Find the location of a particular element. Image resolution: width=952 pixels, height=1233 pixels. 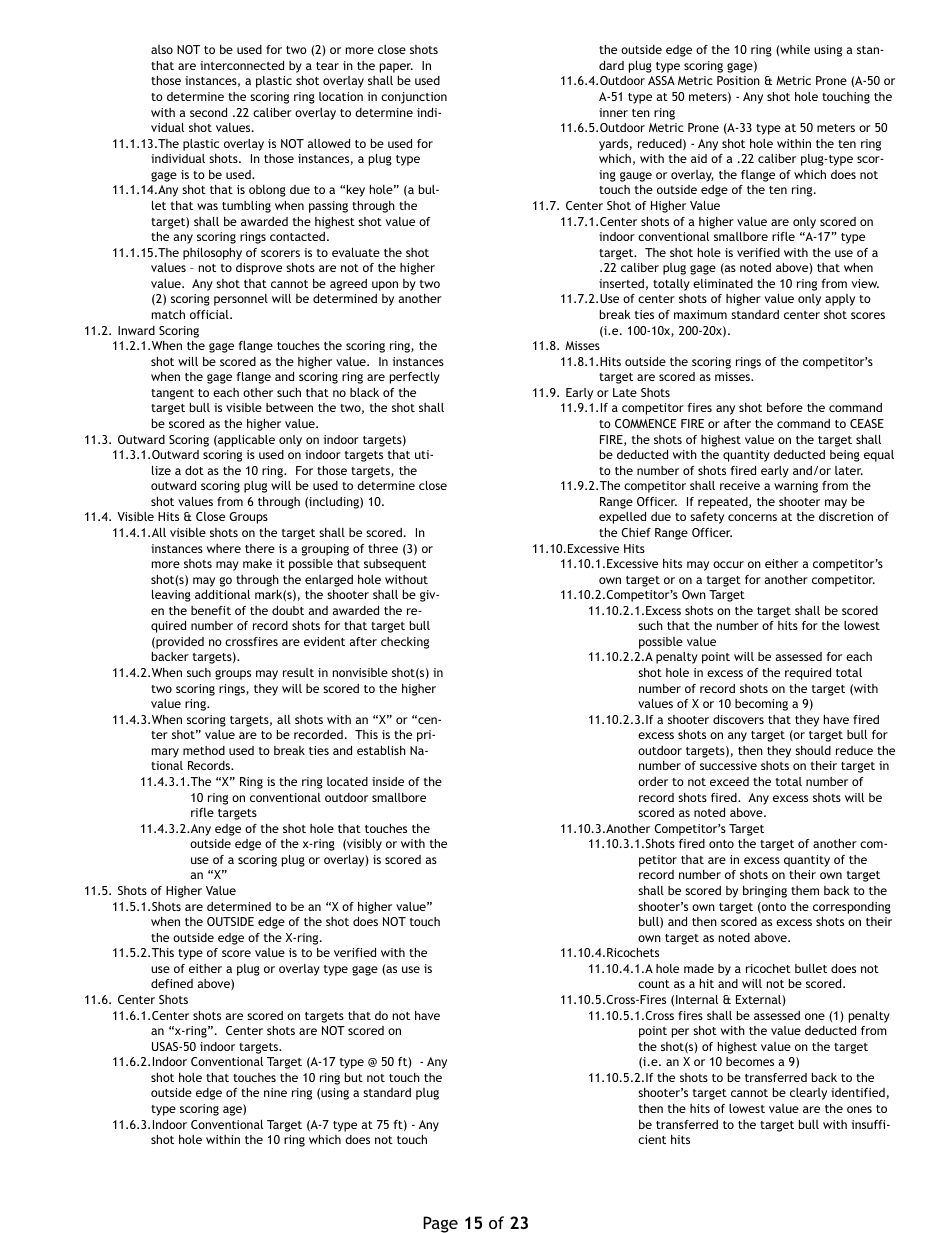

nine is located at coordinates (275, 1092).
